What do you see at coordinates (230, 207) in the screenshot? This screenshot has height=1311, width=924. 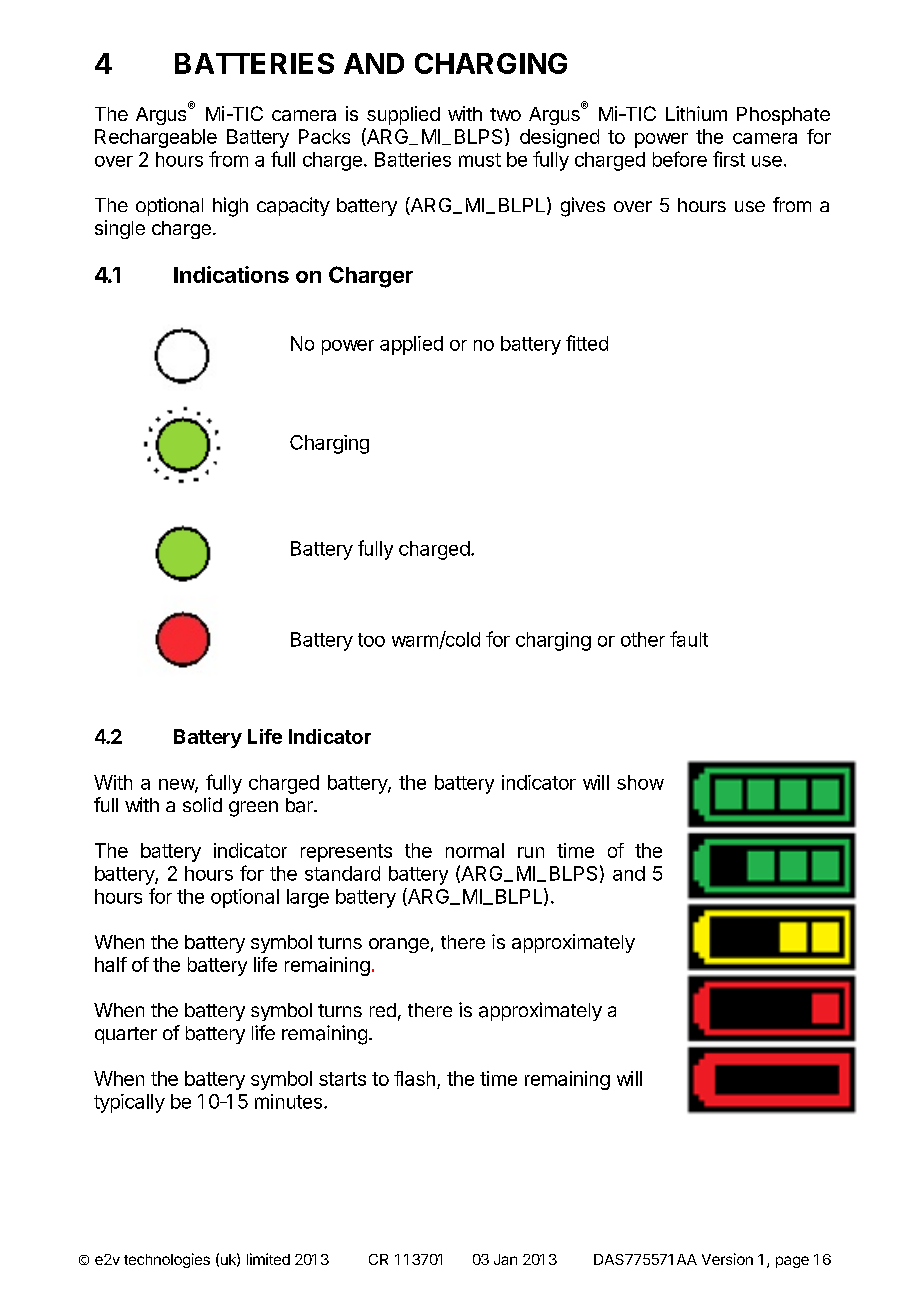 I see `high` at bounding box center [230, 207].
